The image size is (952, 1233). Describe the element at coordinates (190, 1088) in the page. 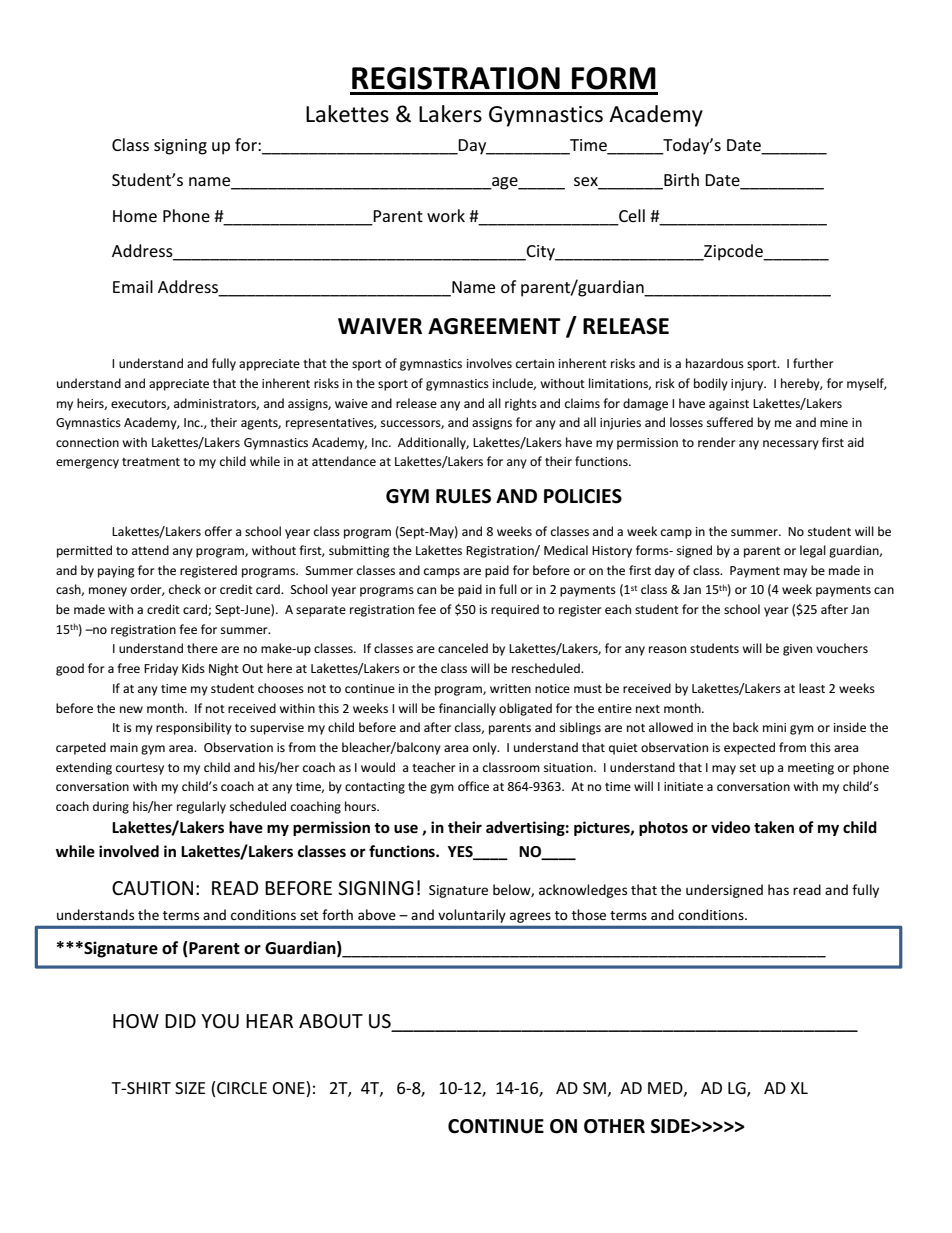

I see `SIZE` at that location.
